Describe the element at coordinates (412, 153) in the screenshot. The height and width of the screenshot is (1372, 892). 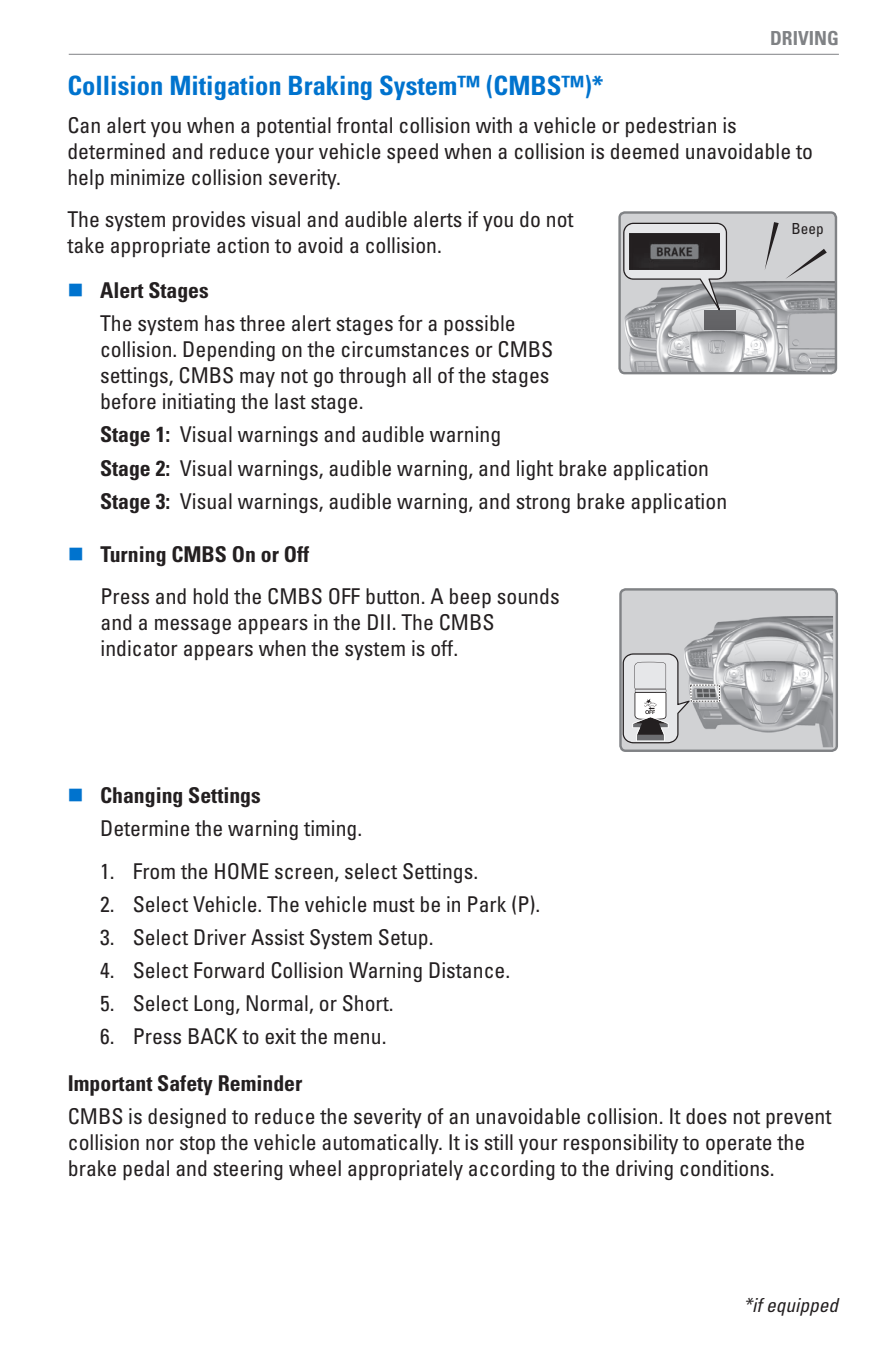
I see `speed` at that location.
